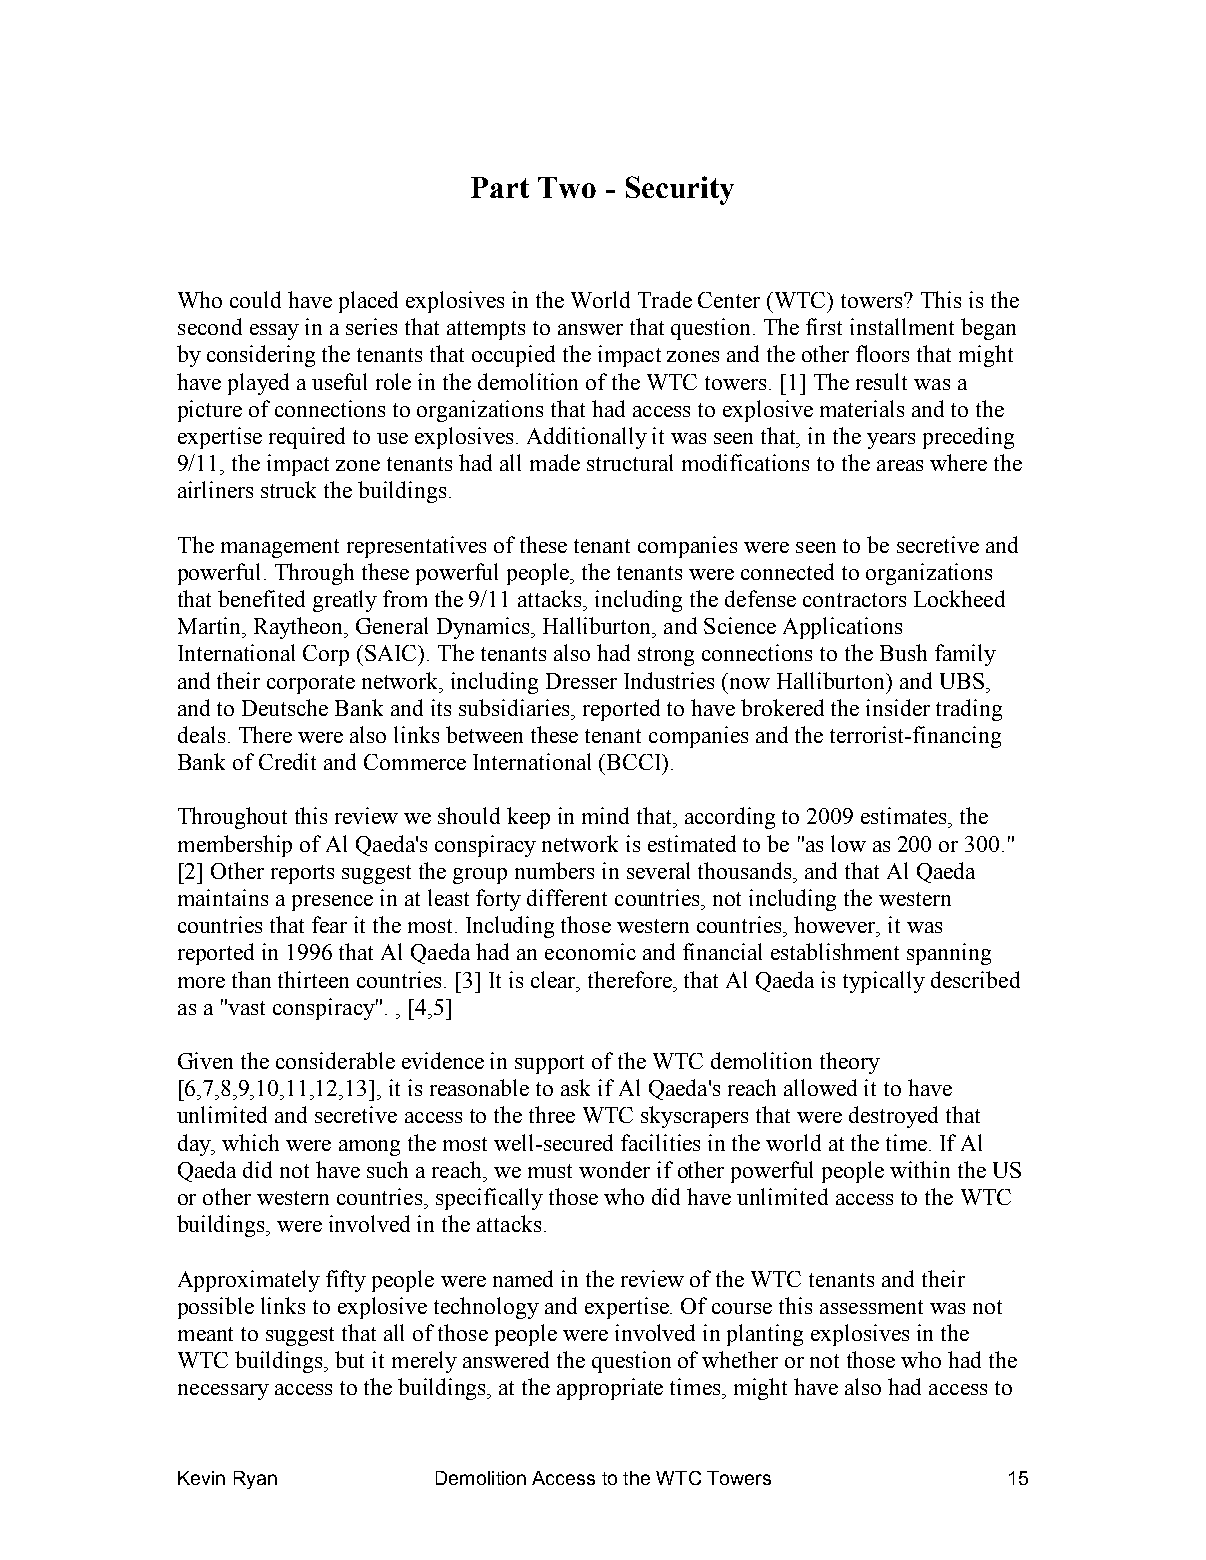 The height and width of the screenshot is (1560, 1206). What do you see at coordinates (902, 326) in the screenshot?
I see `installment` at bounding box center [902, 326].
